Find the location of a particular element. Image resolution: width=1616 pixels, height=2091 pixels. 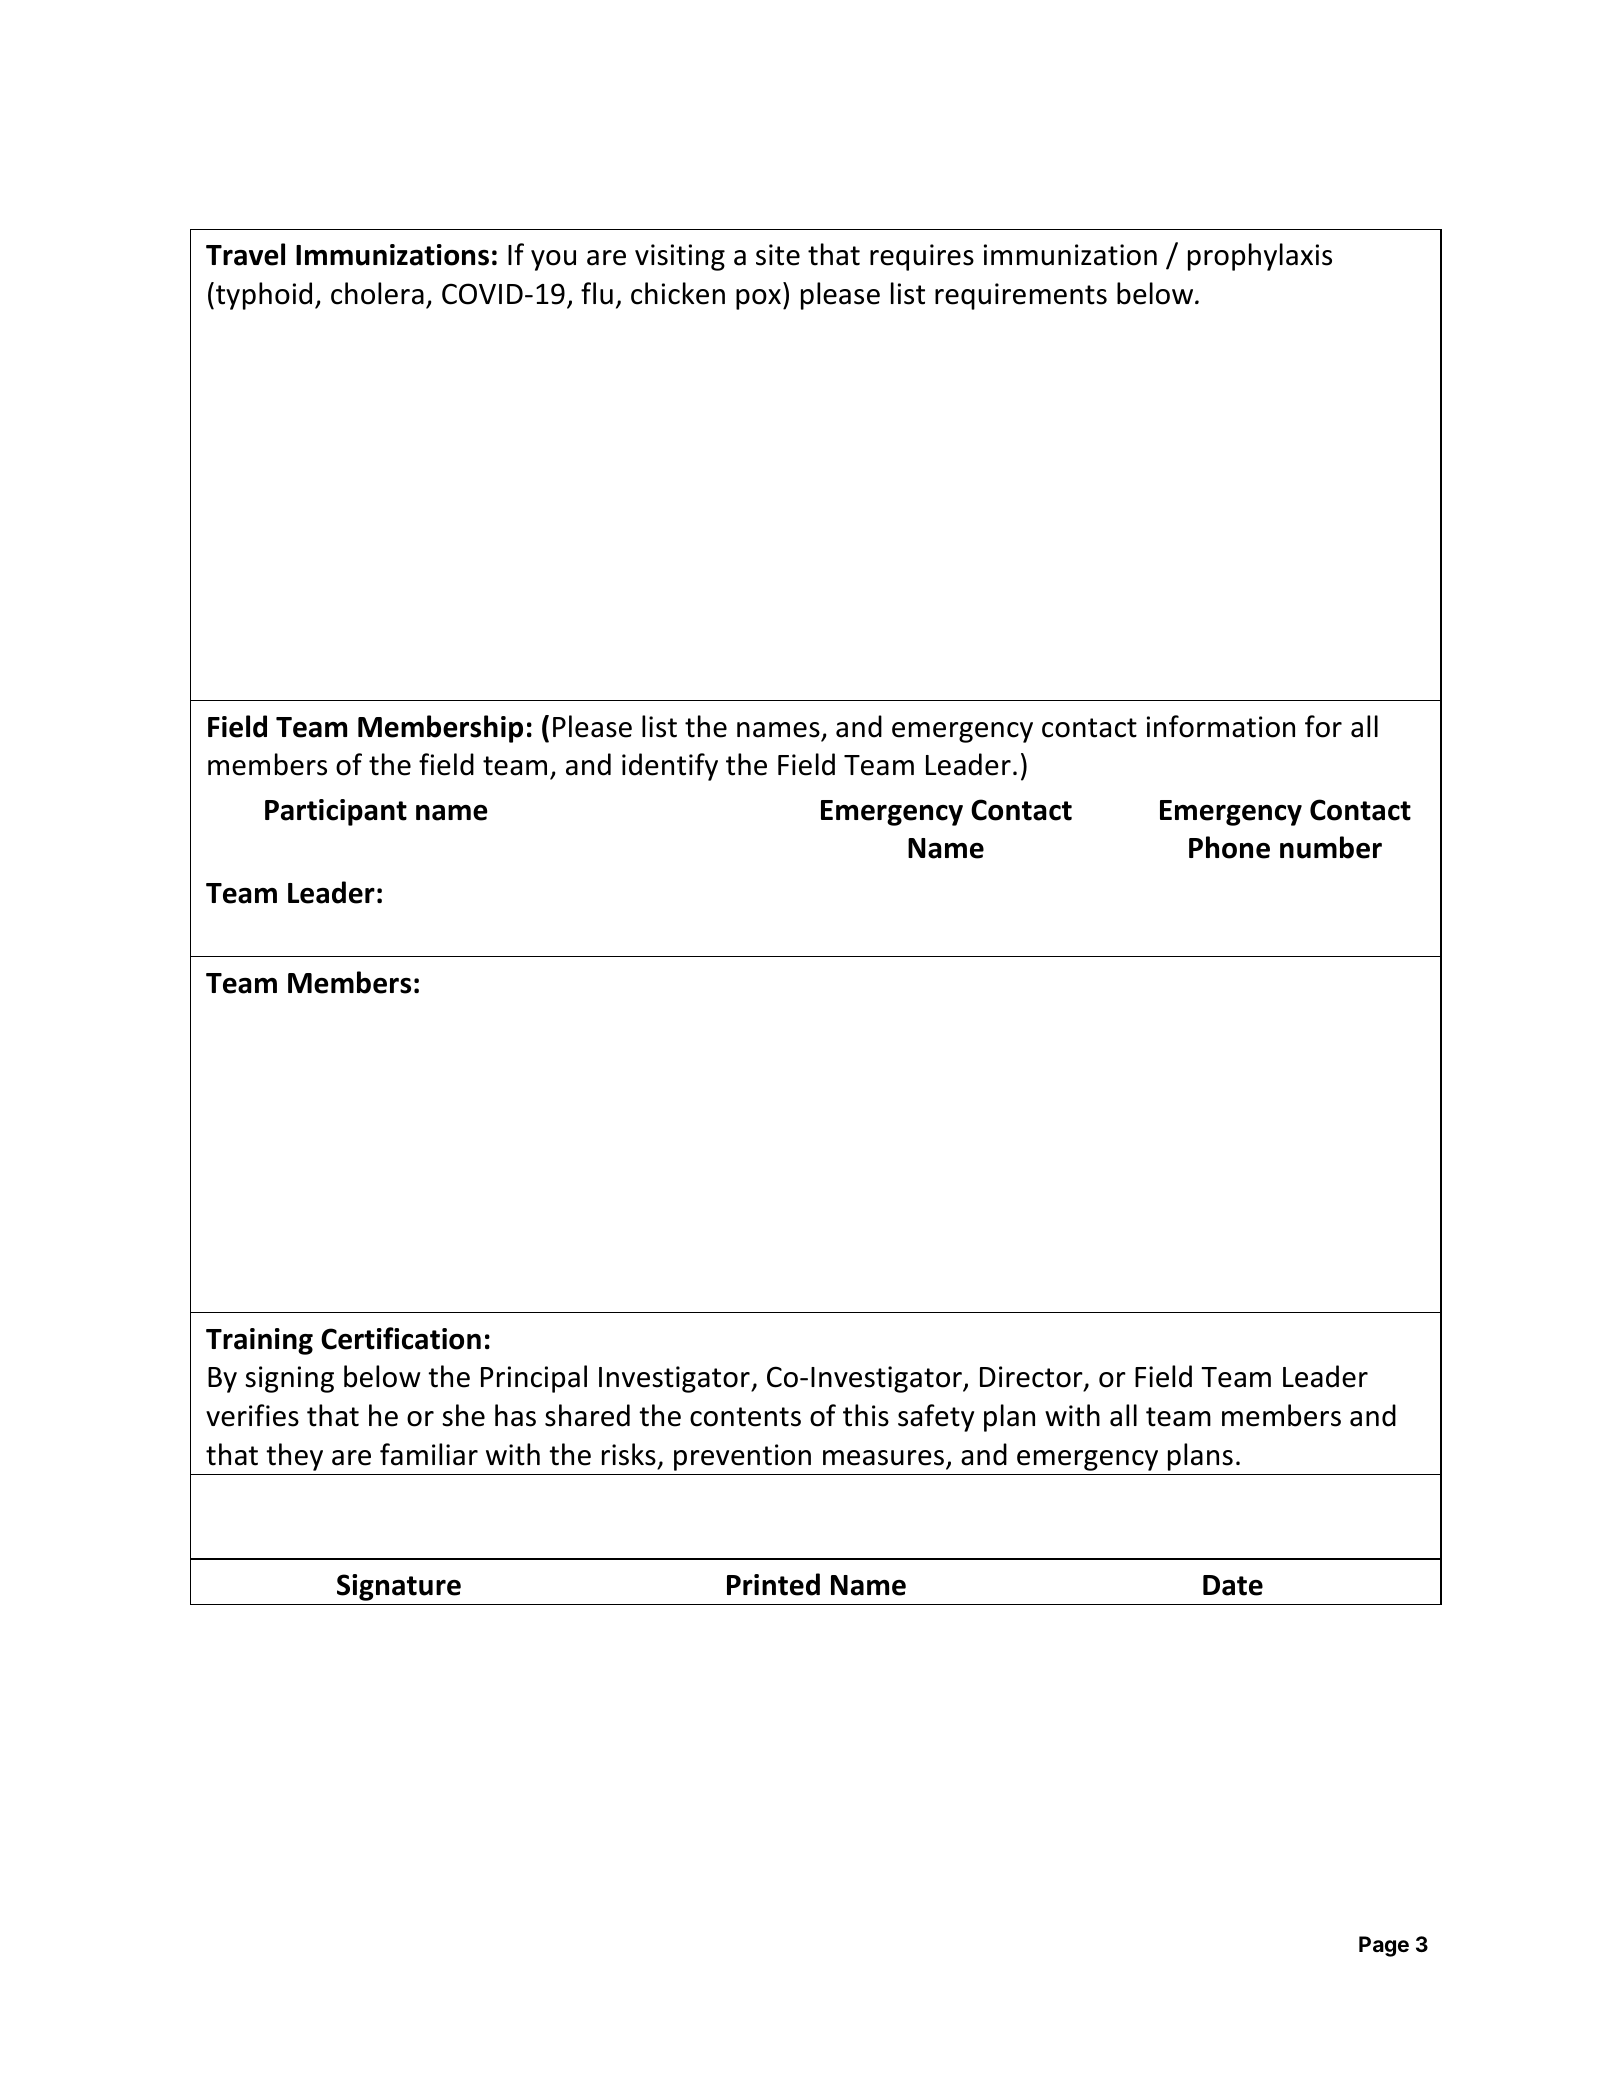

Date is located at coordinates (1233, 1585).
